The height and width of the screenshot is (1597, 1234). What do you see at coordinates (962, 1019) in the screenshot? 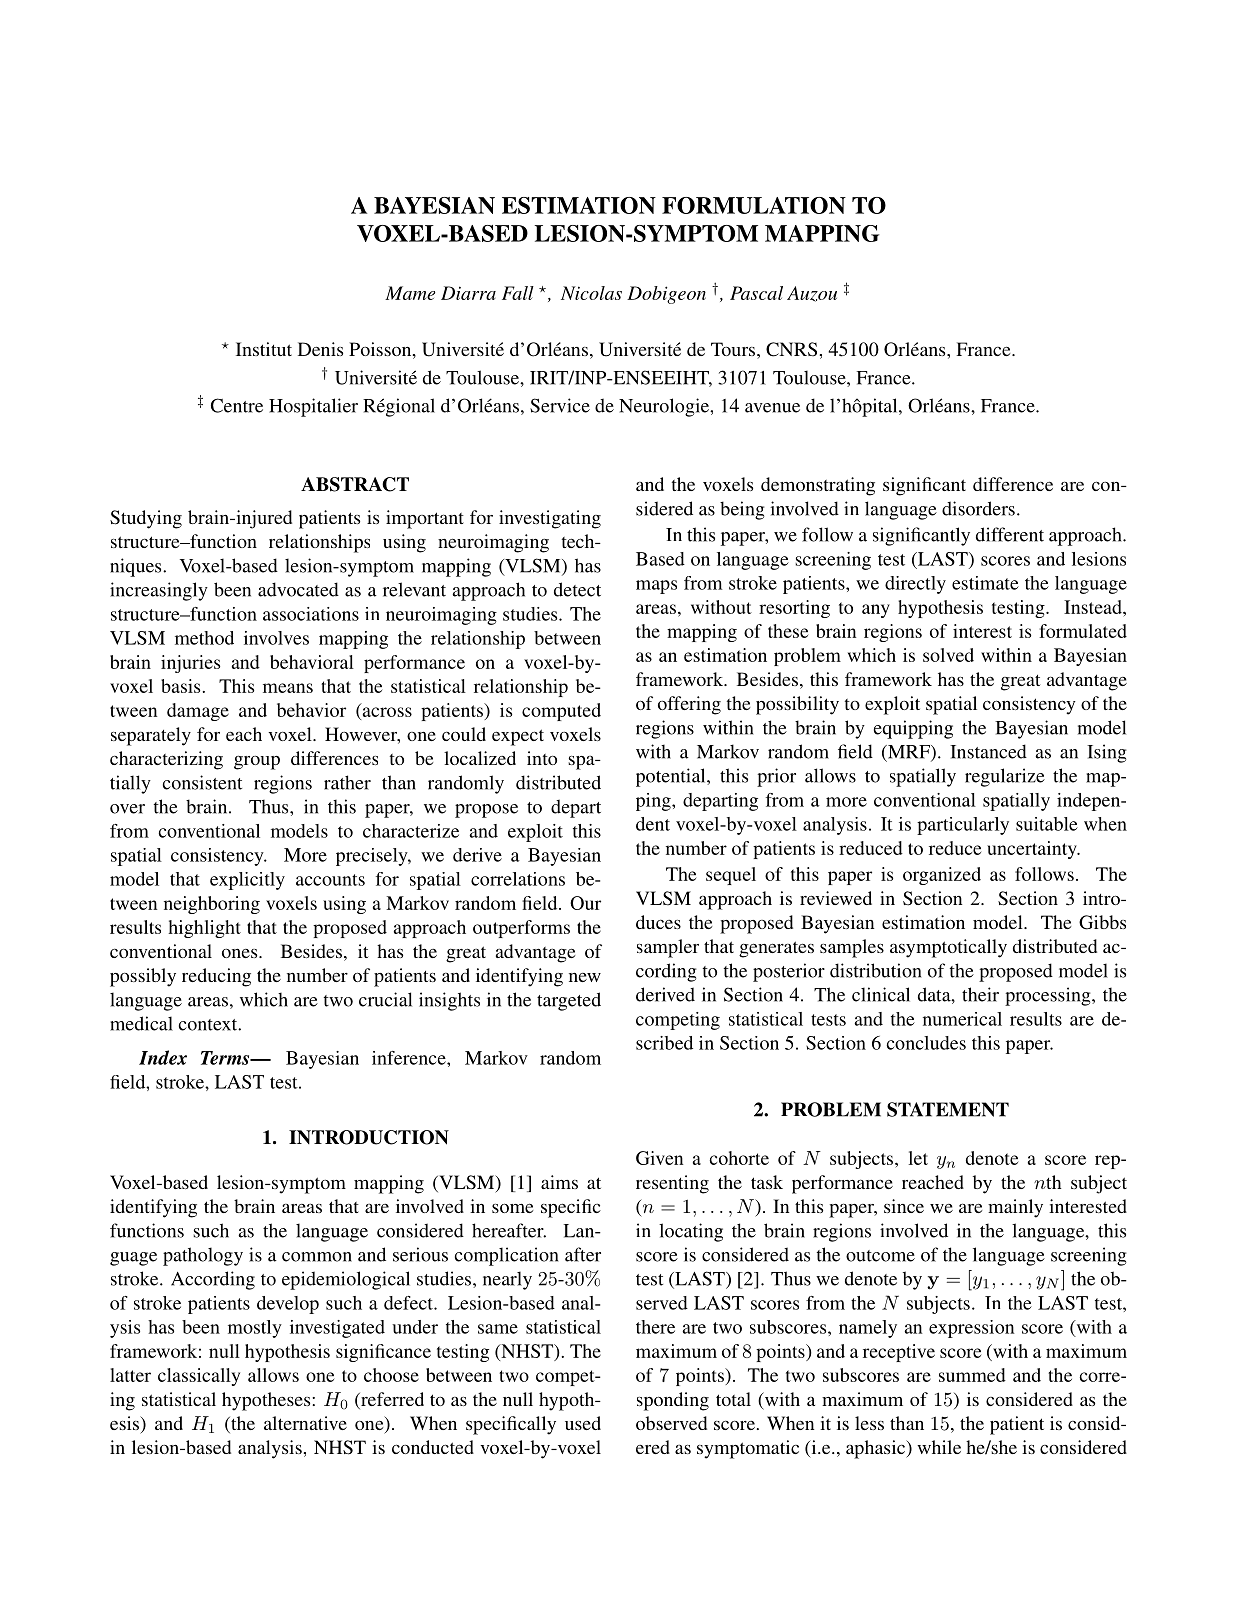
I see `numerical` at bounding box center [962, 1019].
